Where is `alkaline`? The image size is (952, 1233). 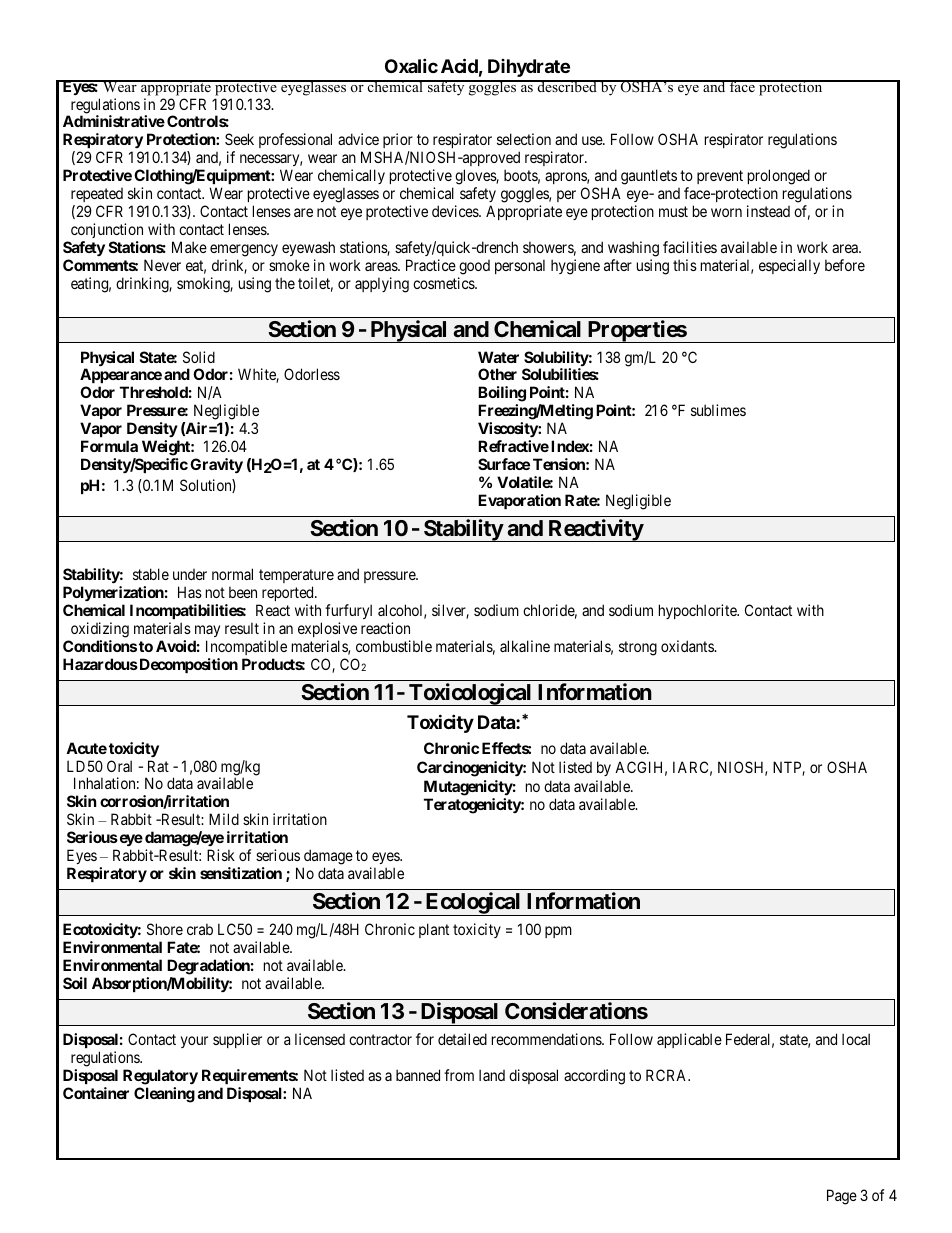
alkaline is located at coordinates (525, 646).
